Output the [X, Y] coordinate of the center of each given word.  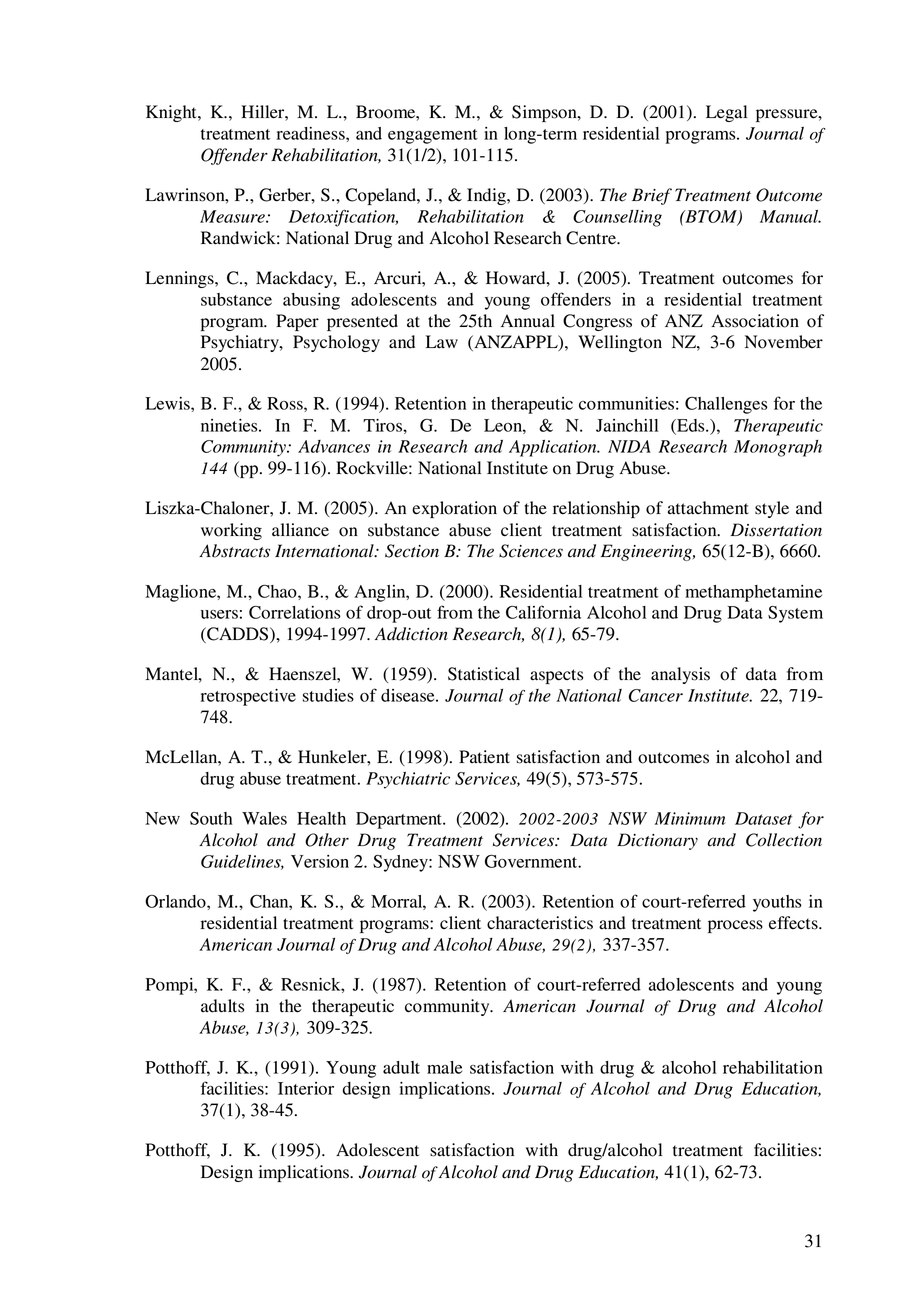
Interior [306, 1088]
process [735, 926]
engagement [433, 136]
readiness [312, 133]
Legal [726, 113]
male [444, 1067]
